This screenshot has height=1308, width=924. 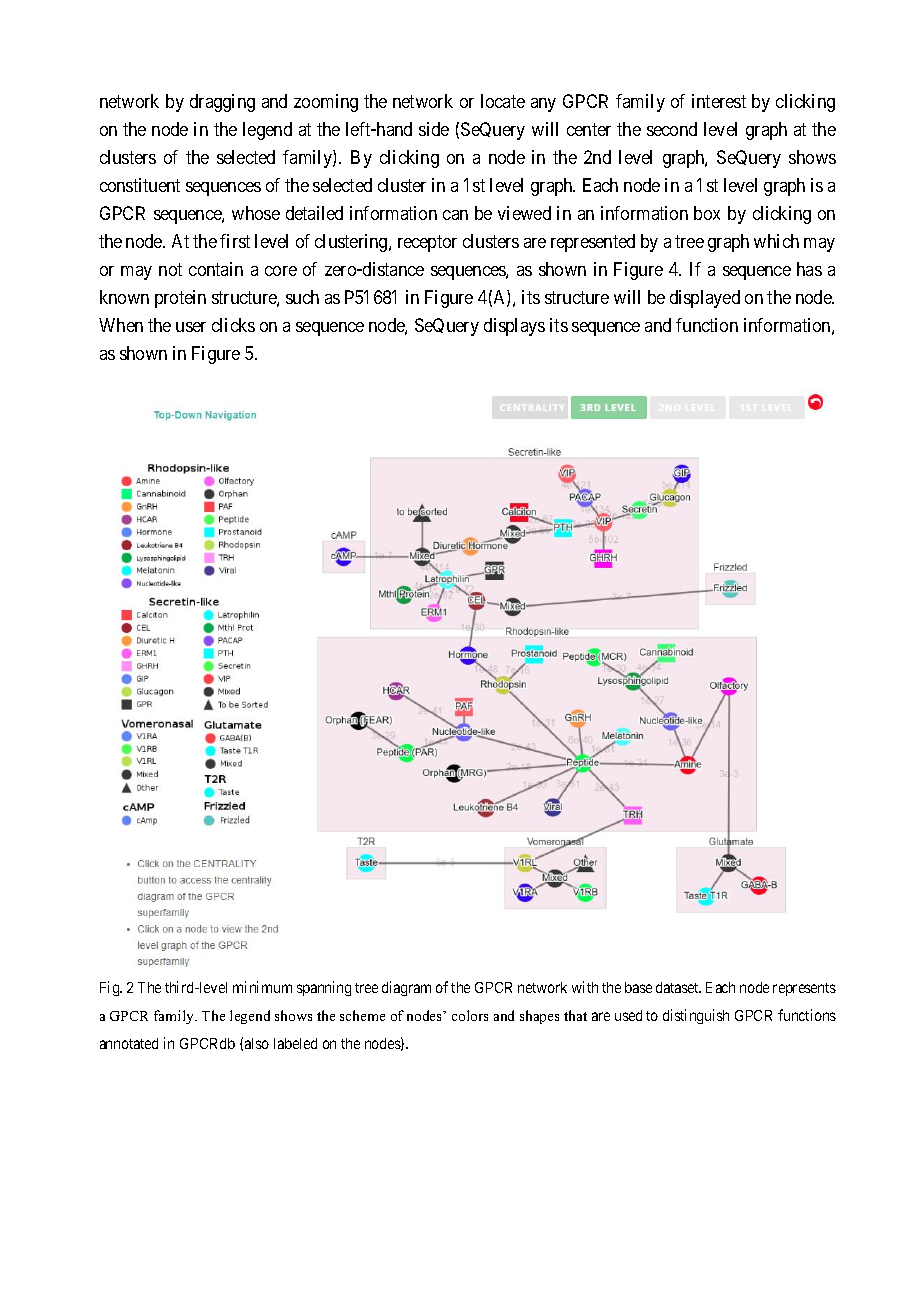 I want to click on displays, so click(x=514, y=327).
